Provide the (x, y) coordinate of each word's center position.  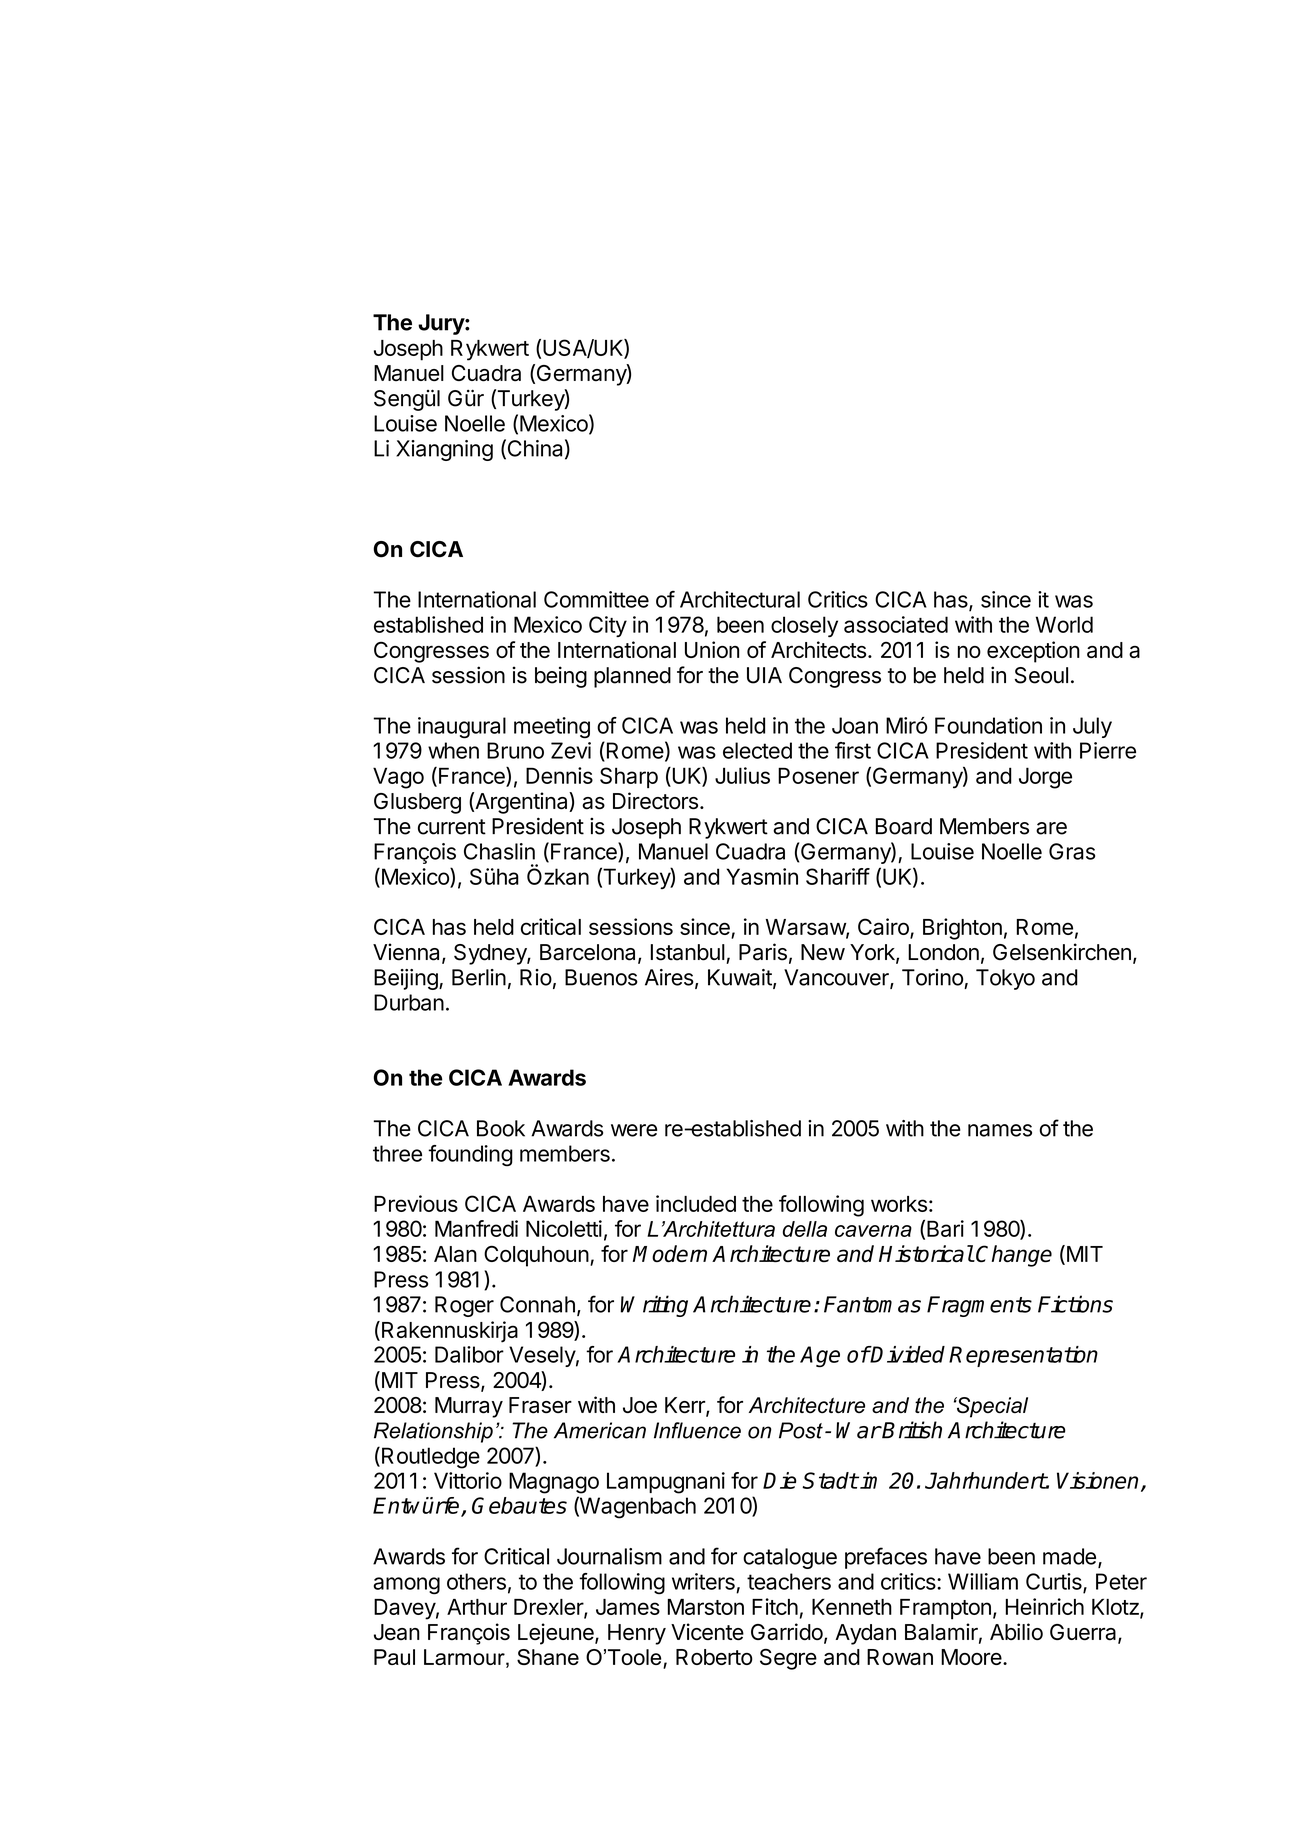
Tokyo (1005, 979)
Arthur (477, 1607)
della (805, 1229)
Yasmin (762, 876)
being (561, 677)
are (1051, 828)
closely (804, 626)
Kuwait (741, 978)
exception (1033, 652)
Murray (469, 1407)
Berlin (479, 977)
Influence (697, 1430)
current (452, 827)
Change (1014, 1256)
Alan (455, 1254)
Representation (1023, 1356)
